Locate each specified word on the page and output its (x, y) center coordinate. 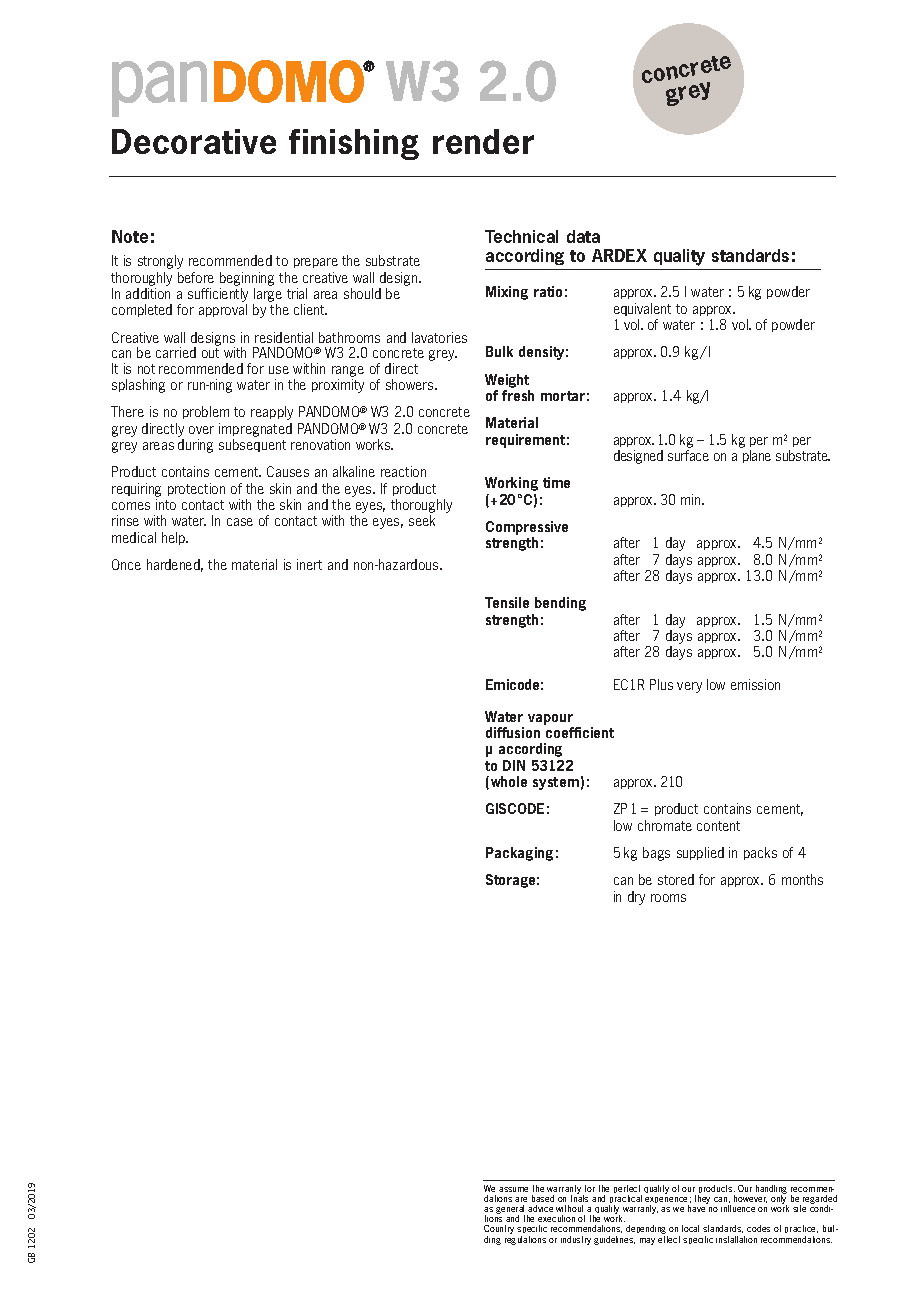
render (483, 141)
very (689, 687)
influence (738, 1208)
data (583, 236)
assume (513, 1189)
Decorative (194, 141)
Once (126, 564)
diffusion (513, 732)
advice (540, 1208)
